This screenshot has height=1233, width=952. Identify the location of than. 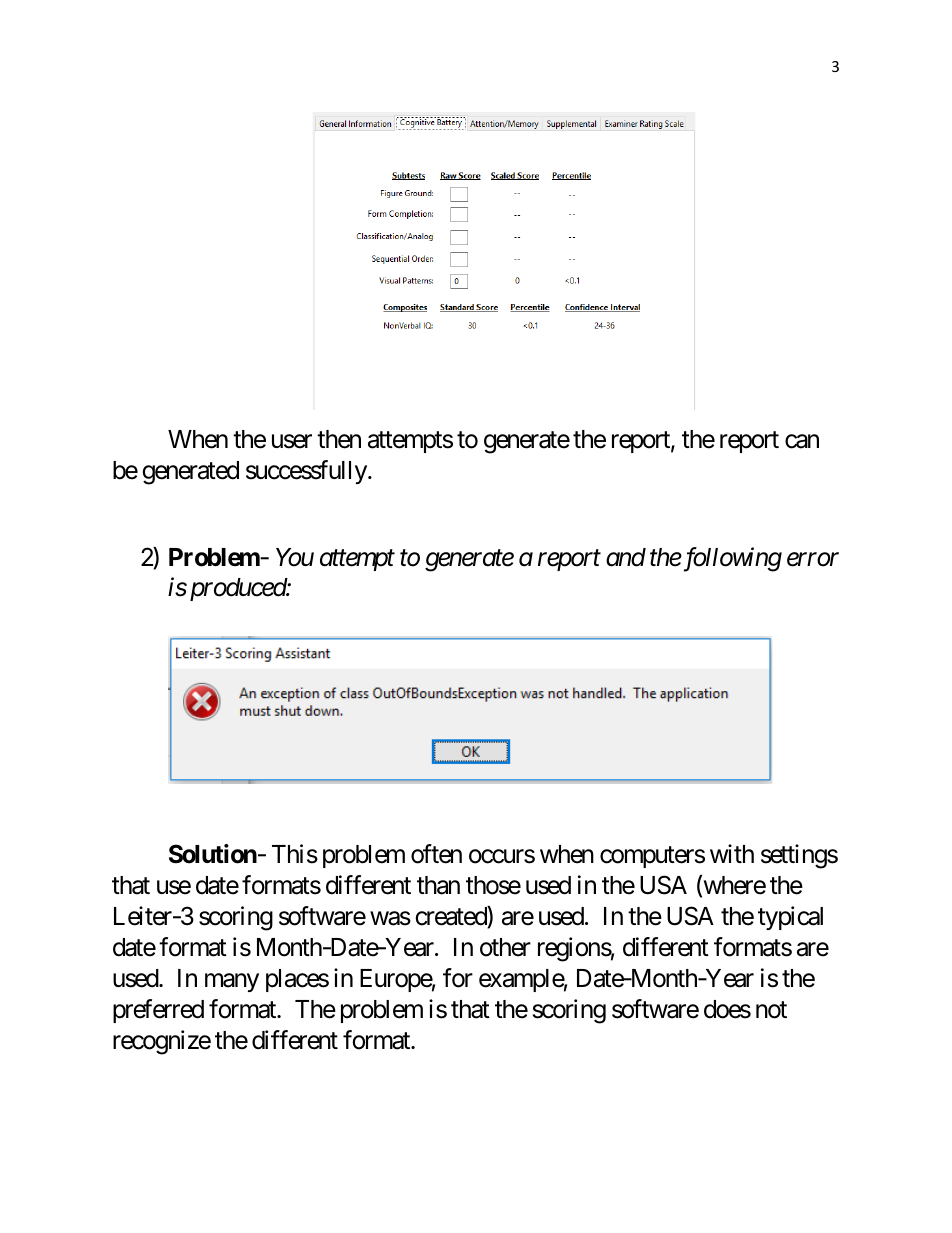
(438, 885).
